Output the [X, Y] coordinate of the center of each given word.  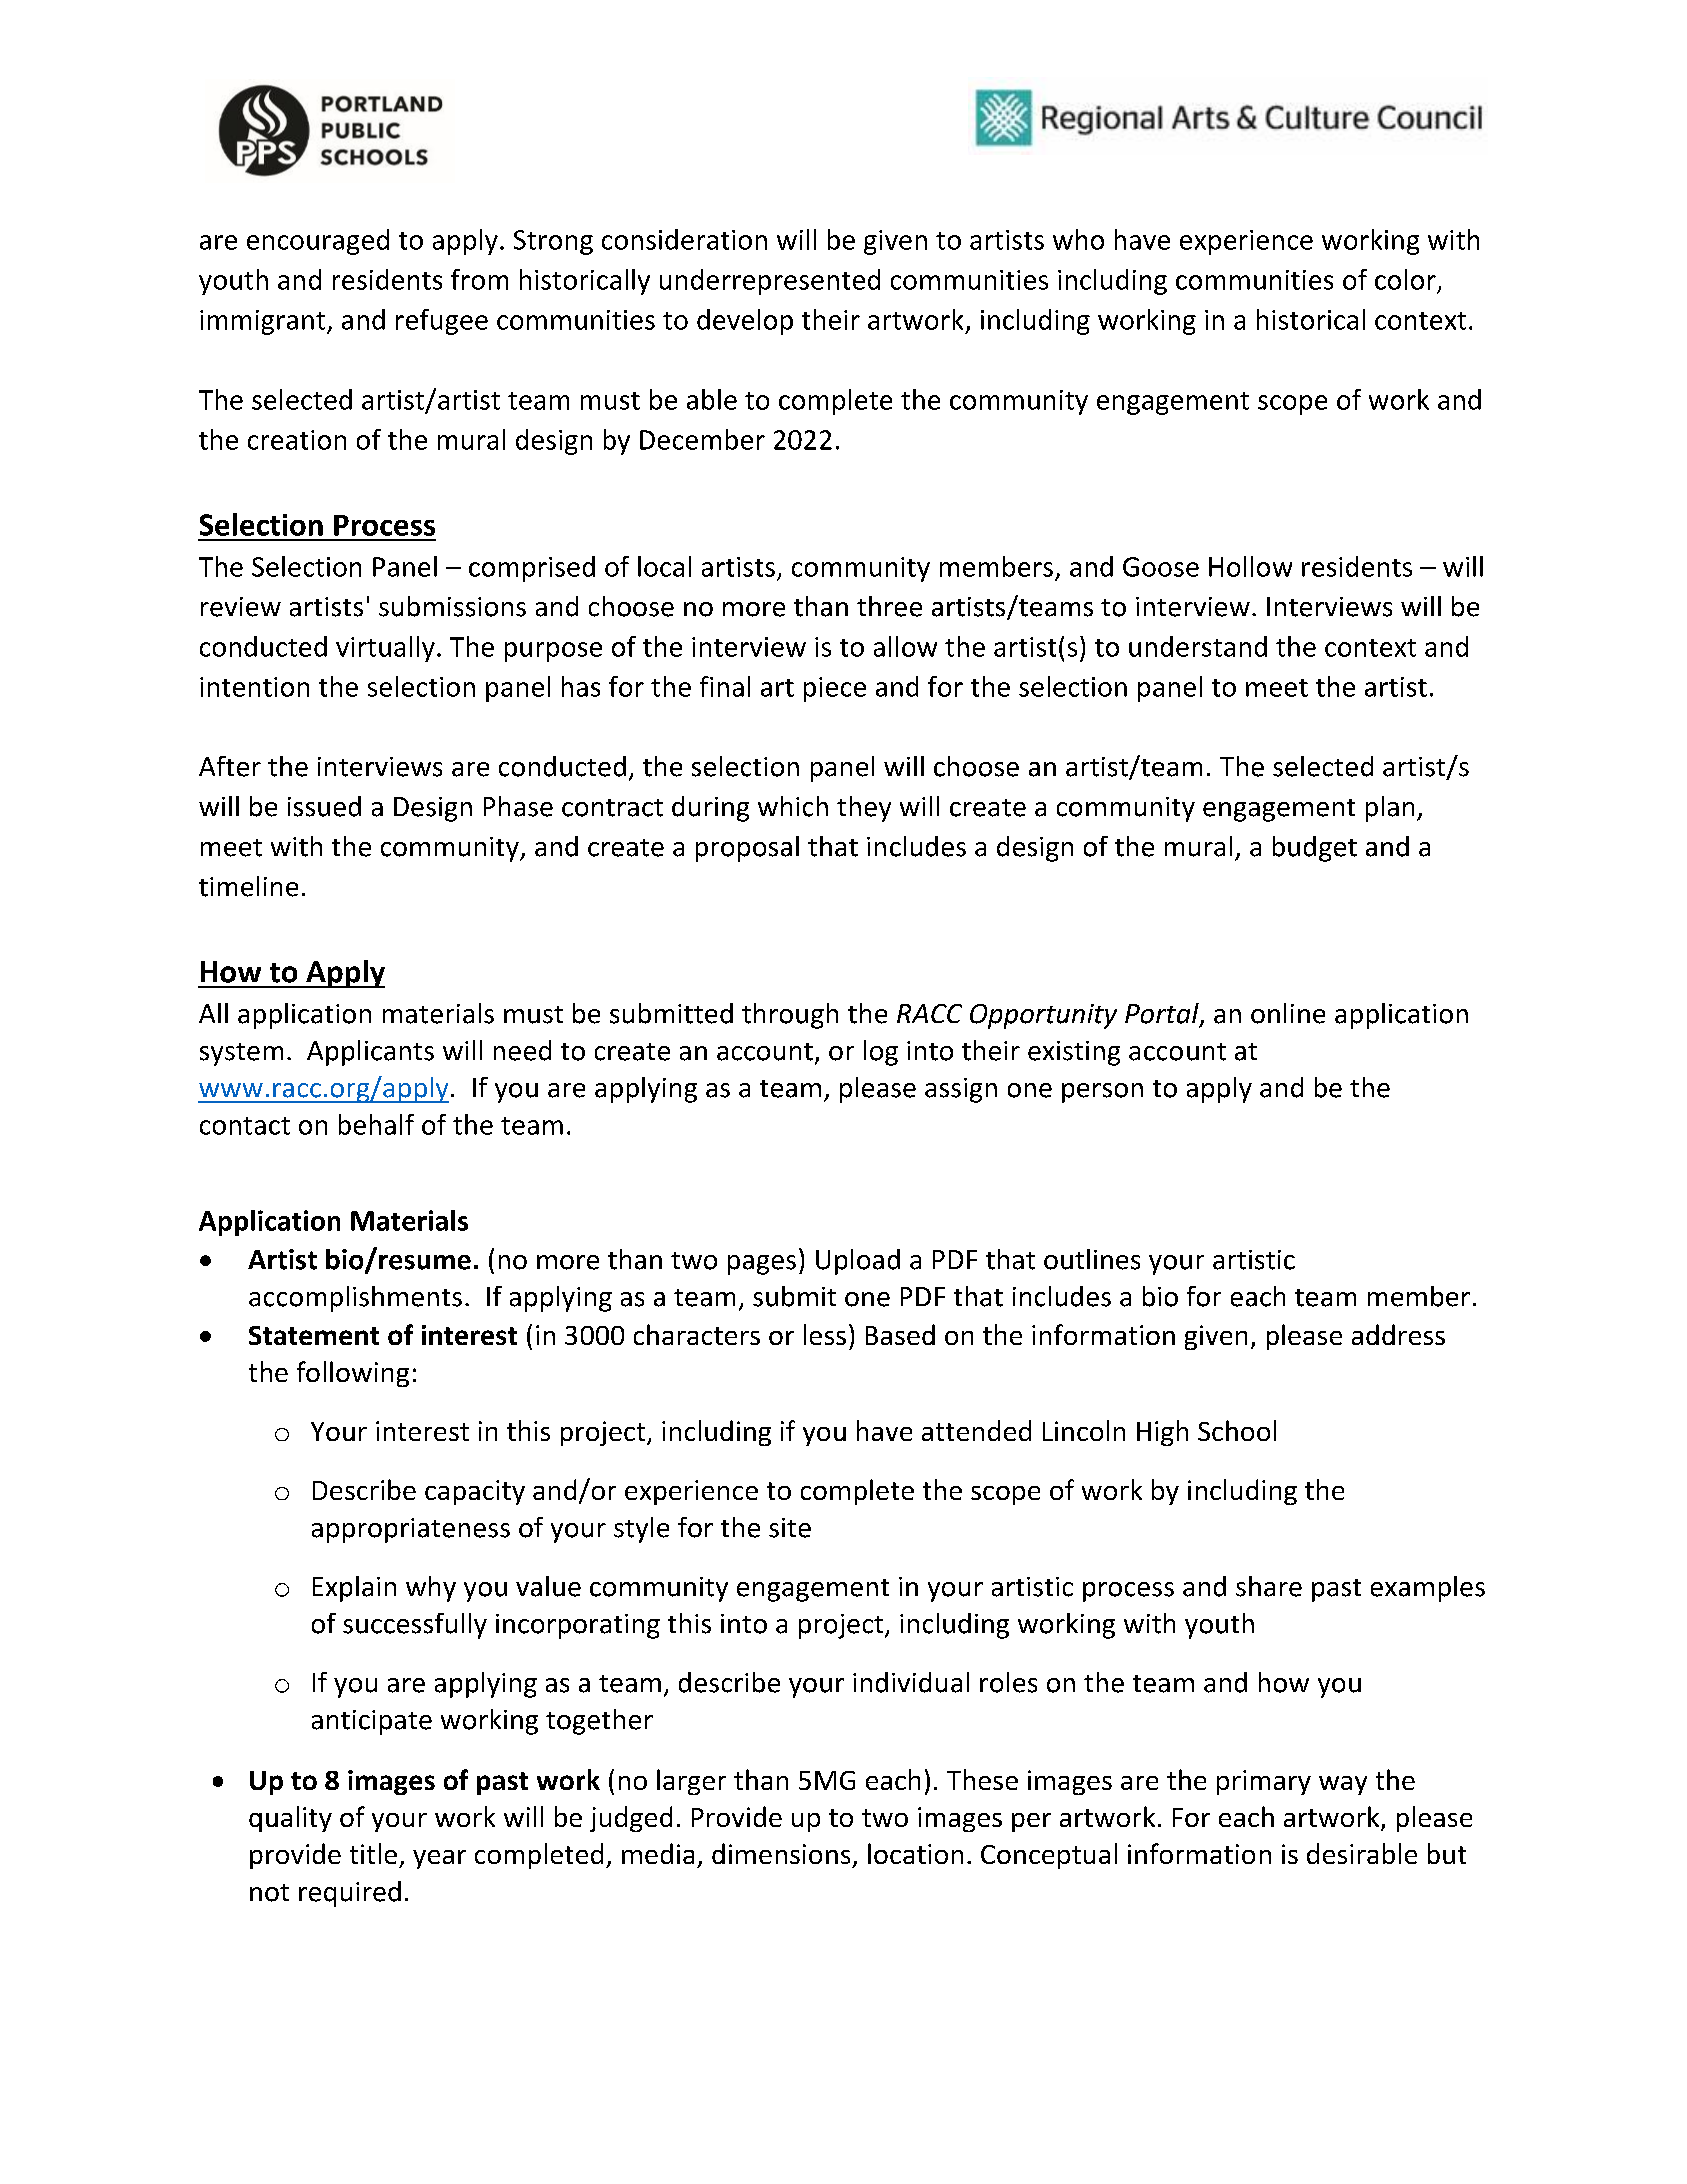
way [1343, 1785]
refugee [442, 322]
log [881, 1053]
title [373, 1853]
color [1405, 279]
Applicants [370, 1053]
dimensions [781, 1853]
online [1288, 1013]
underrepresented [770, 282]
